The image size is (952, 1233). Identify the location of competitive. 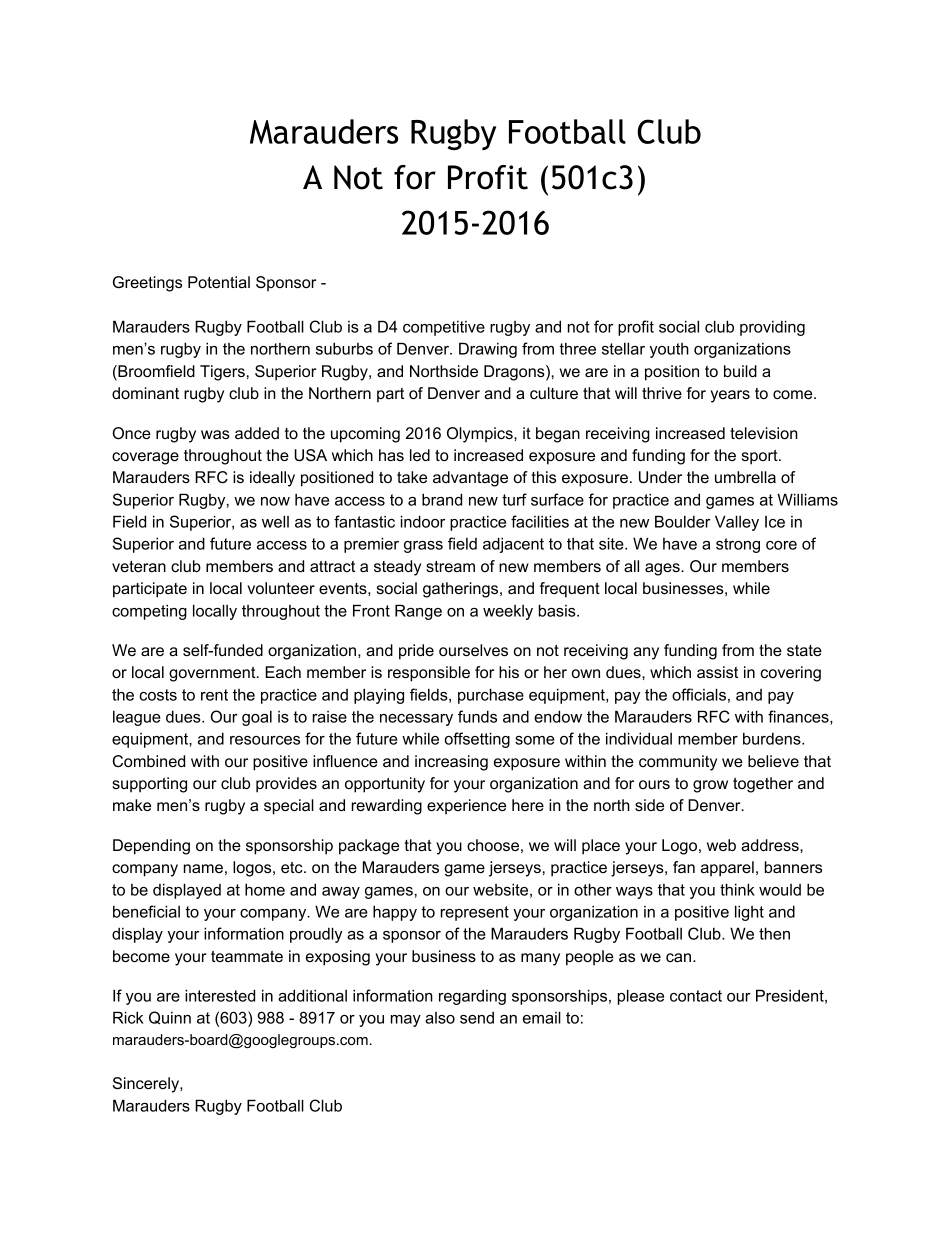
(444, 328).
